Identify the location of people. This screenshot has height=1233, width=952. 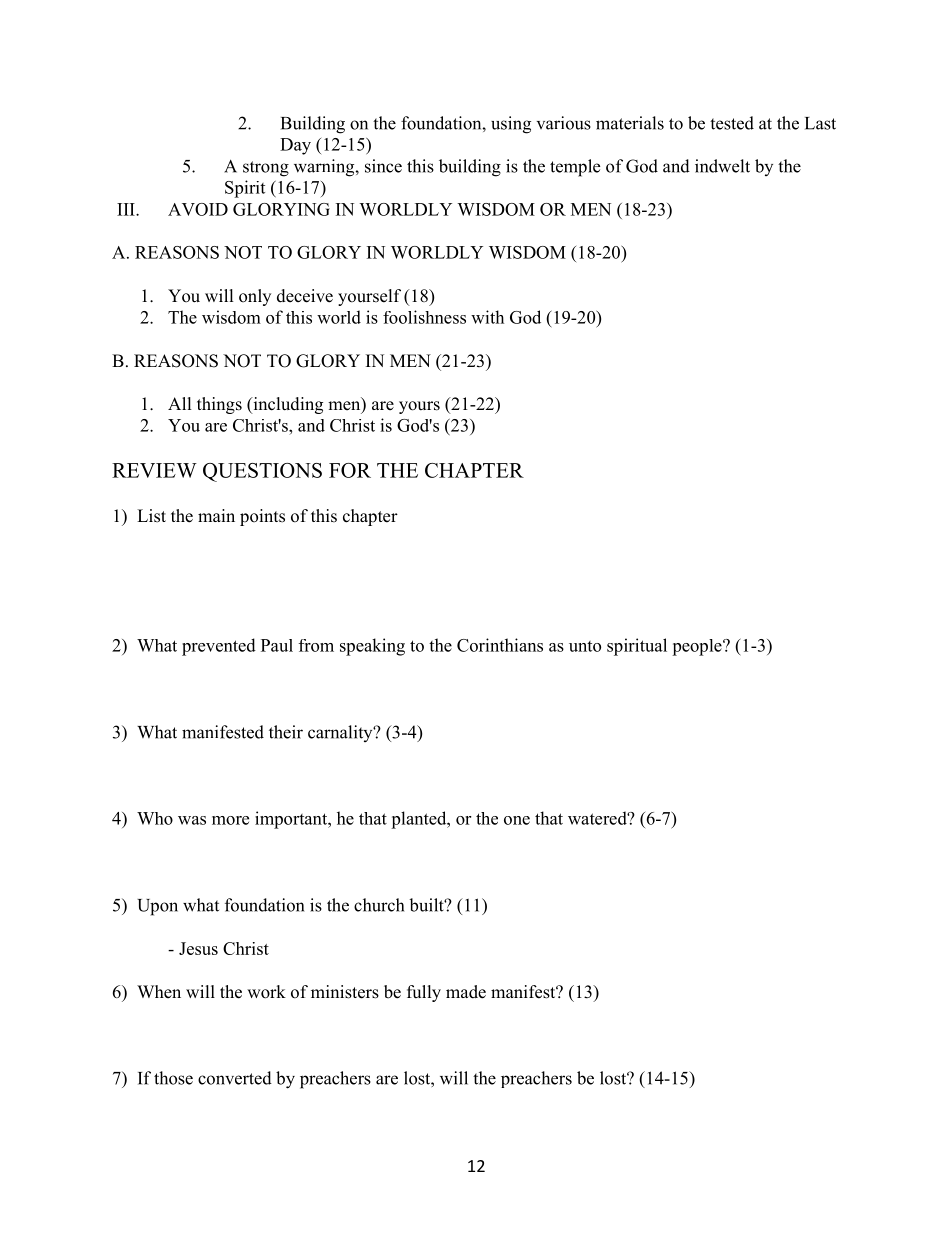
(698, 647).
